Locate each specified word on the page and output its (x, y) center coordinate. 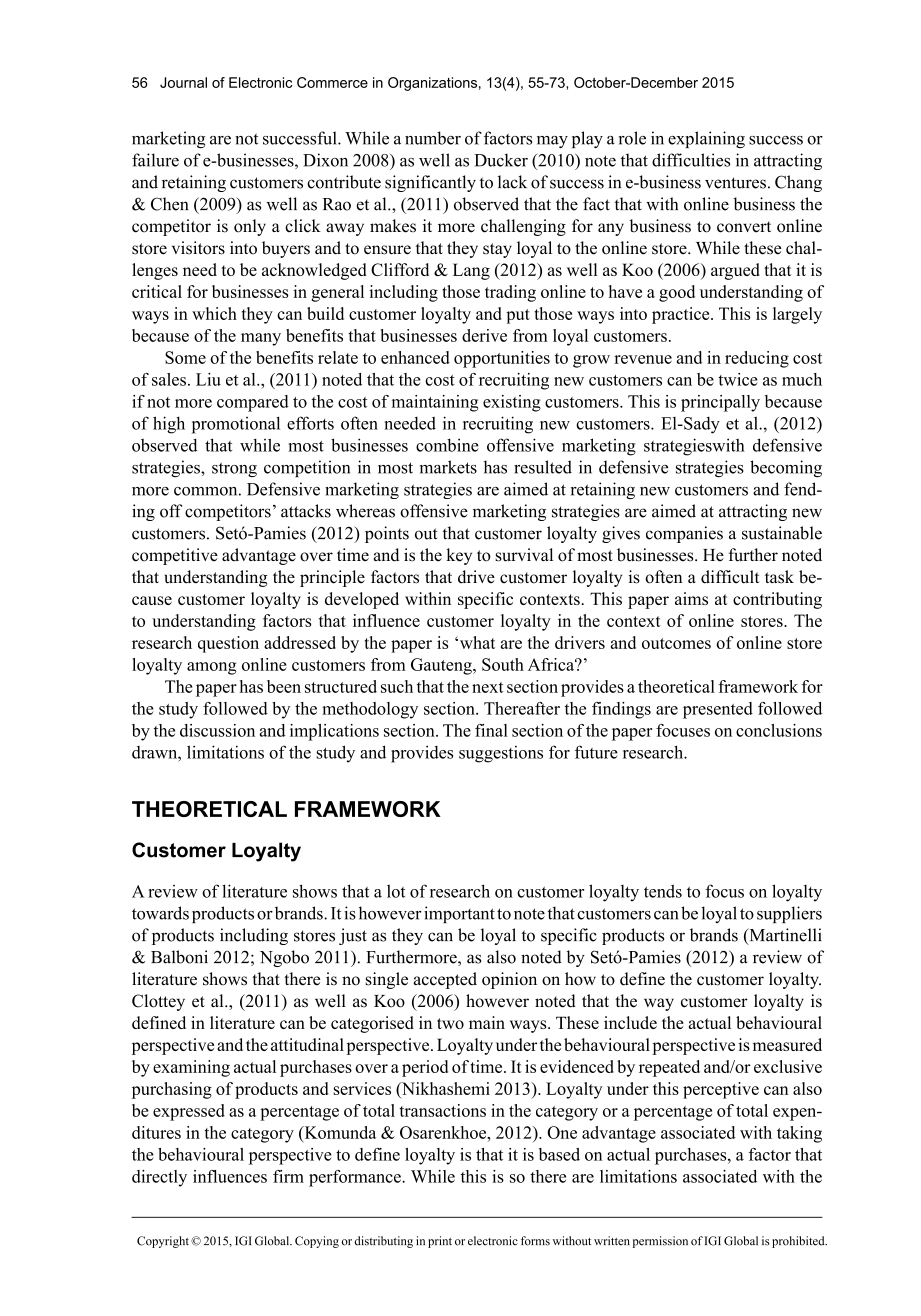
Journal (183, 82)
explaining (706, 139)
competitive (175, 556)
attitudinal (307, 1044)
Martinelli (784, 936)
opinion (509, 980)
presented (718, 710)
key (459, 556)
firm (288, 1176)
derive (484, 335)
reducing (757, 359)
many (261, 339)
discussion (217, 730)
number (433, 138)
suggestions (501, 754)
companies (684, 534)
